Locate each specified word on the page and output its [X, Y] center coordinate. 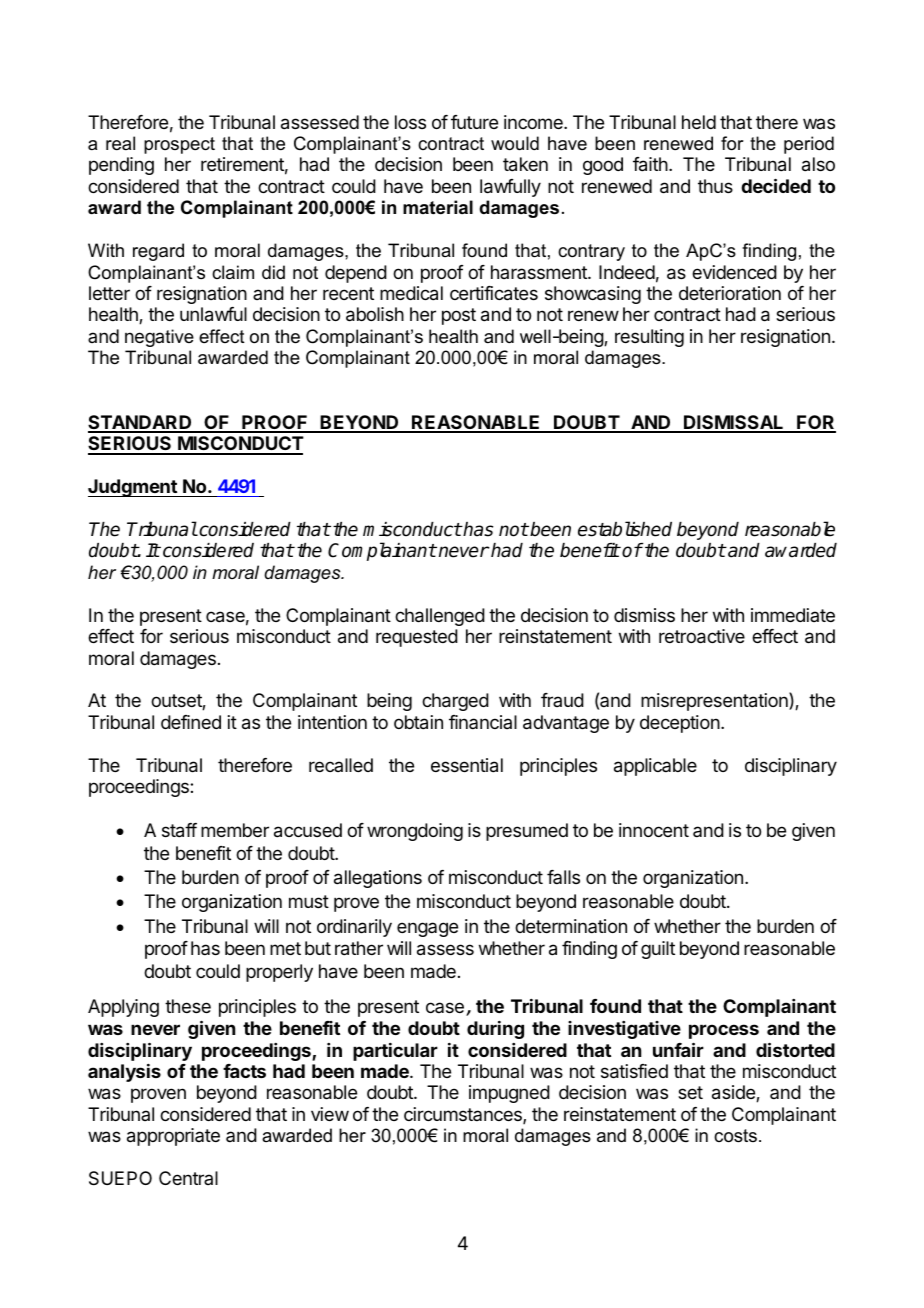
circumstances [464, 1115]
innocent [654, 830]
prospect [179, 145]
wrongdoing [415, 832]
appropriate [173, 1137]
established [625, 529]
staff [179, 830]
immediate [793, 615]
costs [735, 1136]
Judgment [133, 488]
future [474, 122]
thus [715, 186]
